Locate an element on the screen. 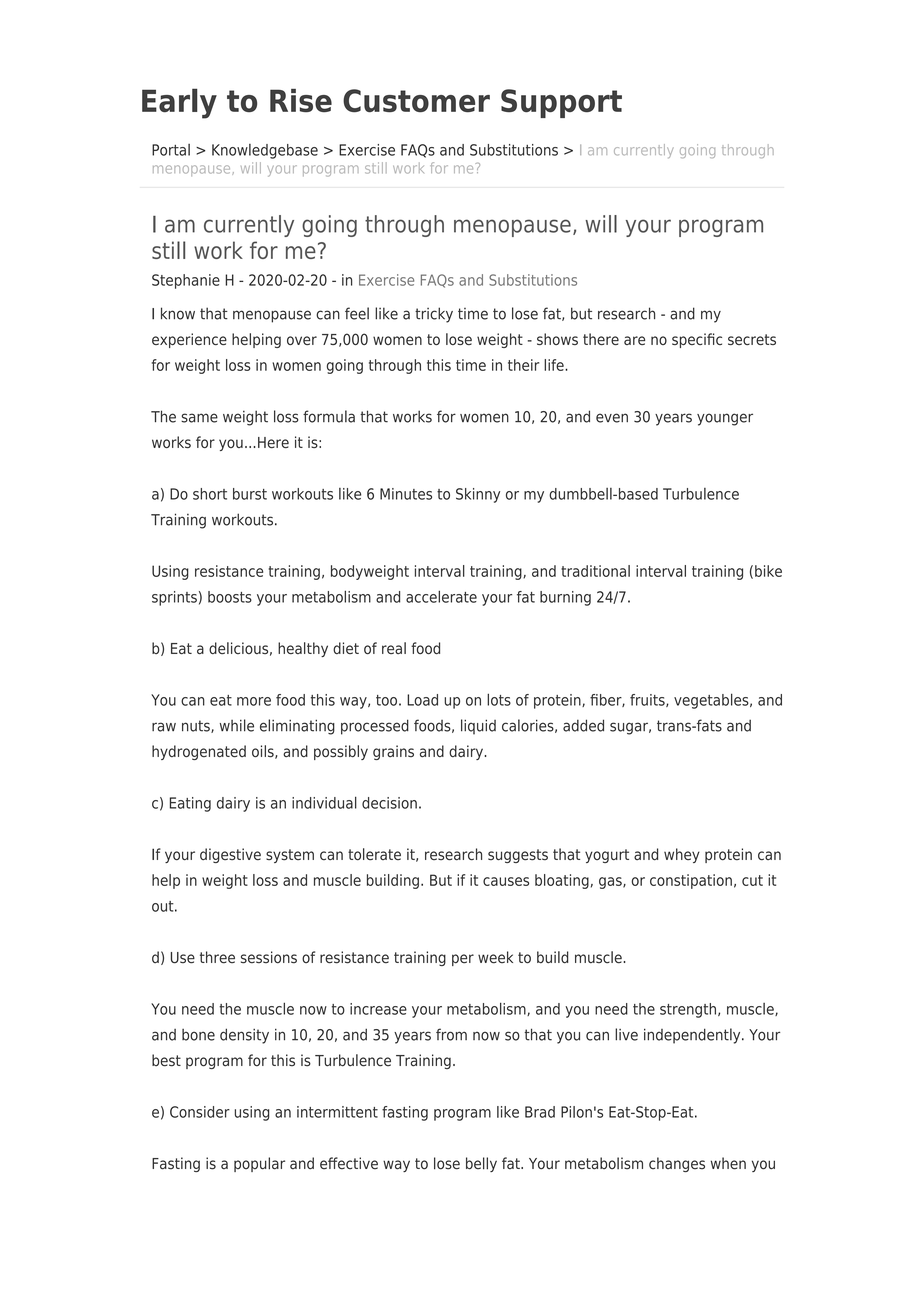  vegetables is located at coordinates (712, 701).
